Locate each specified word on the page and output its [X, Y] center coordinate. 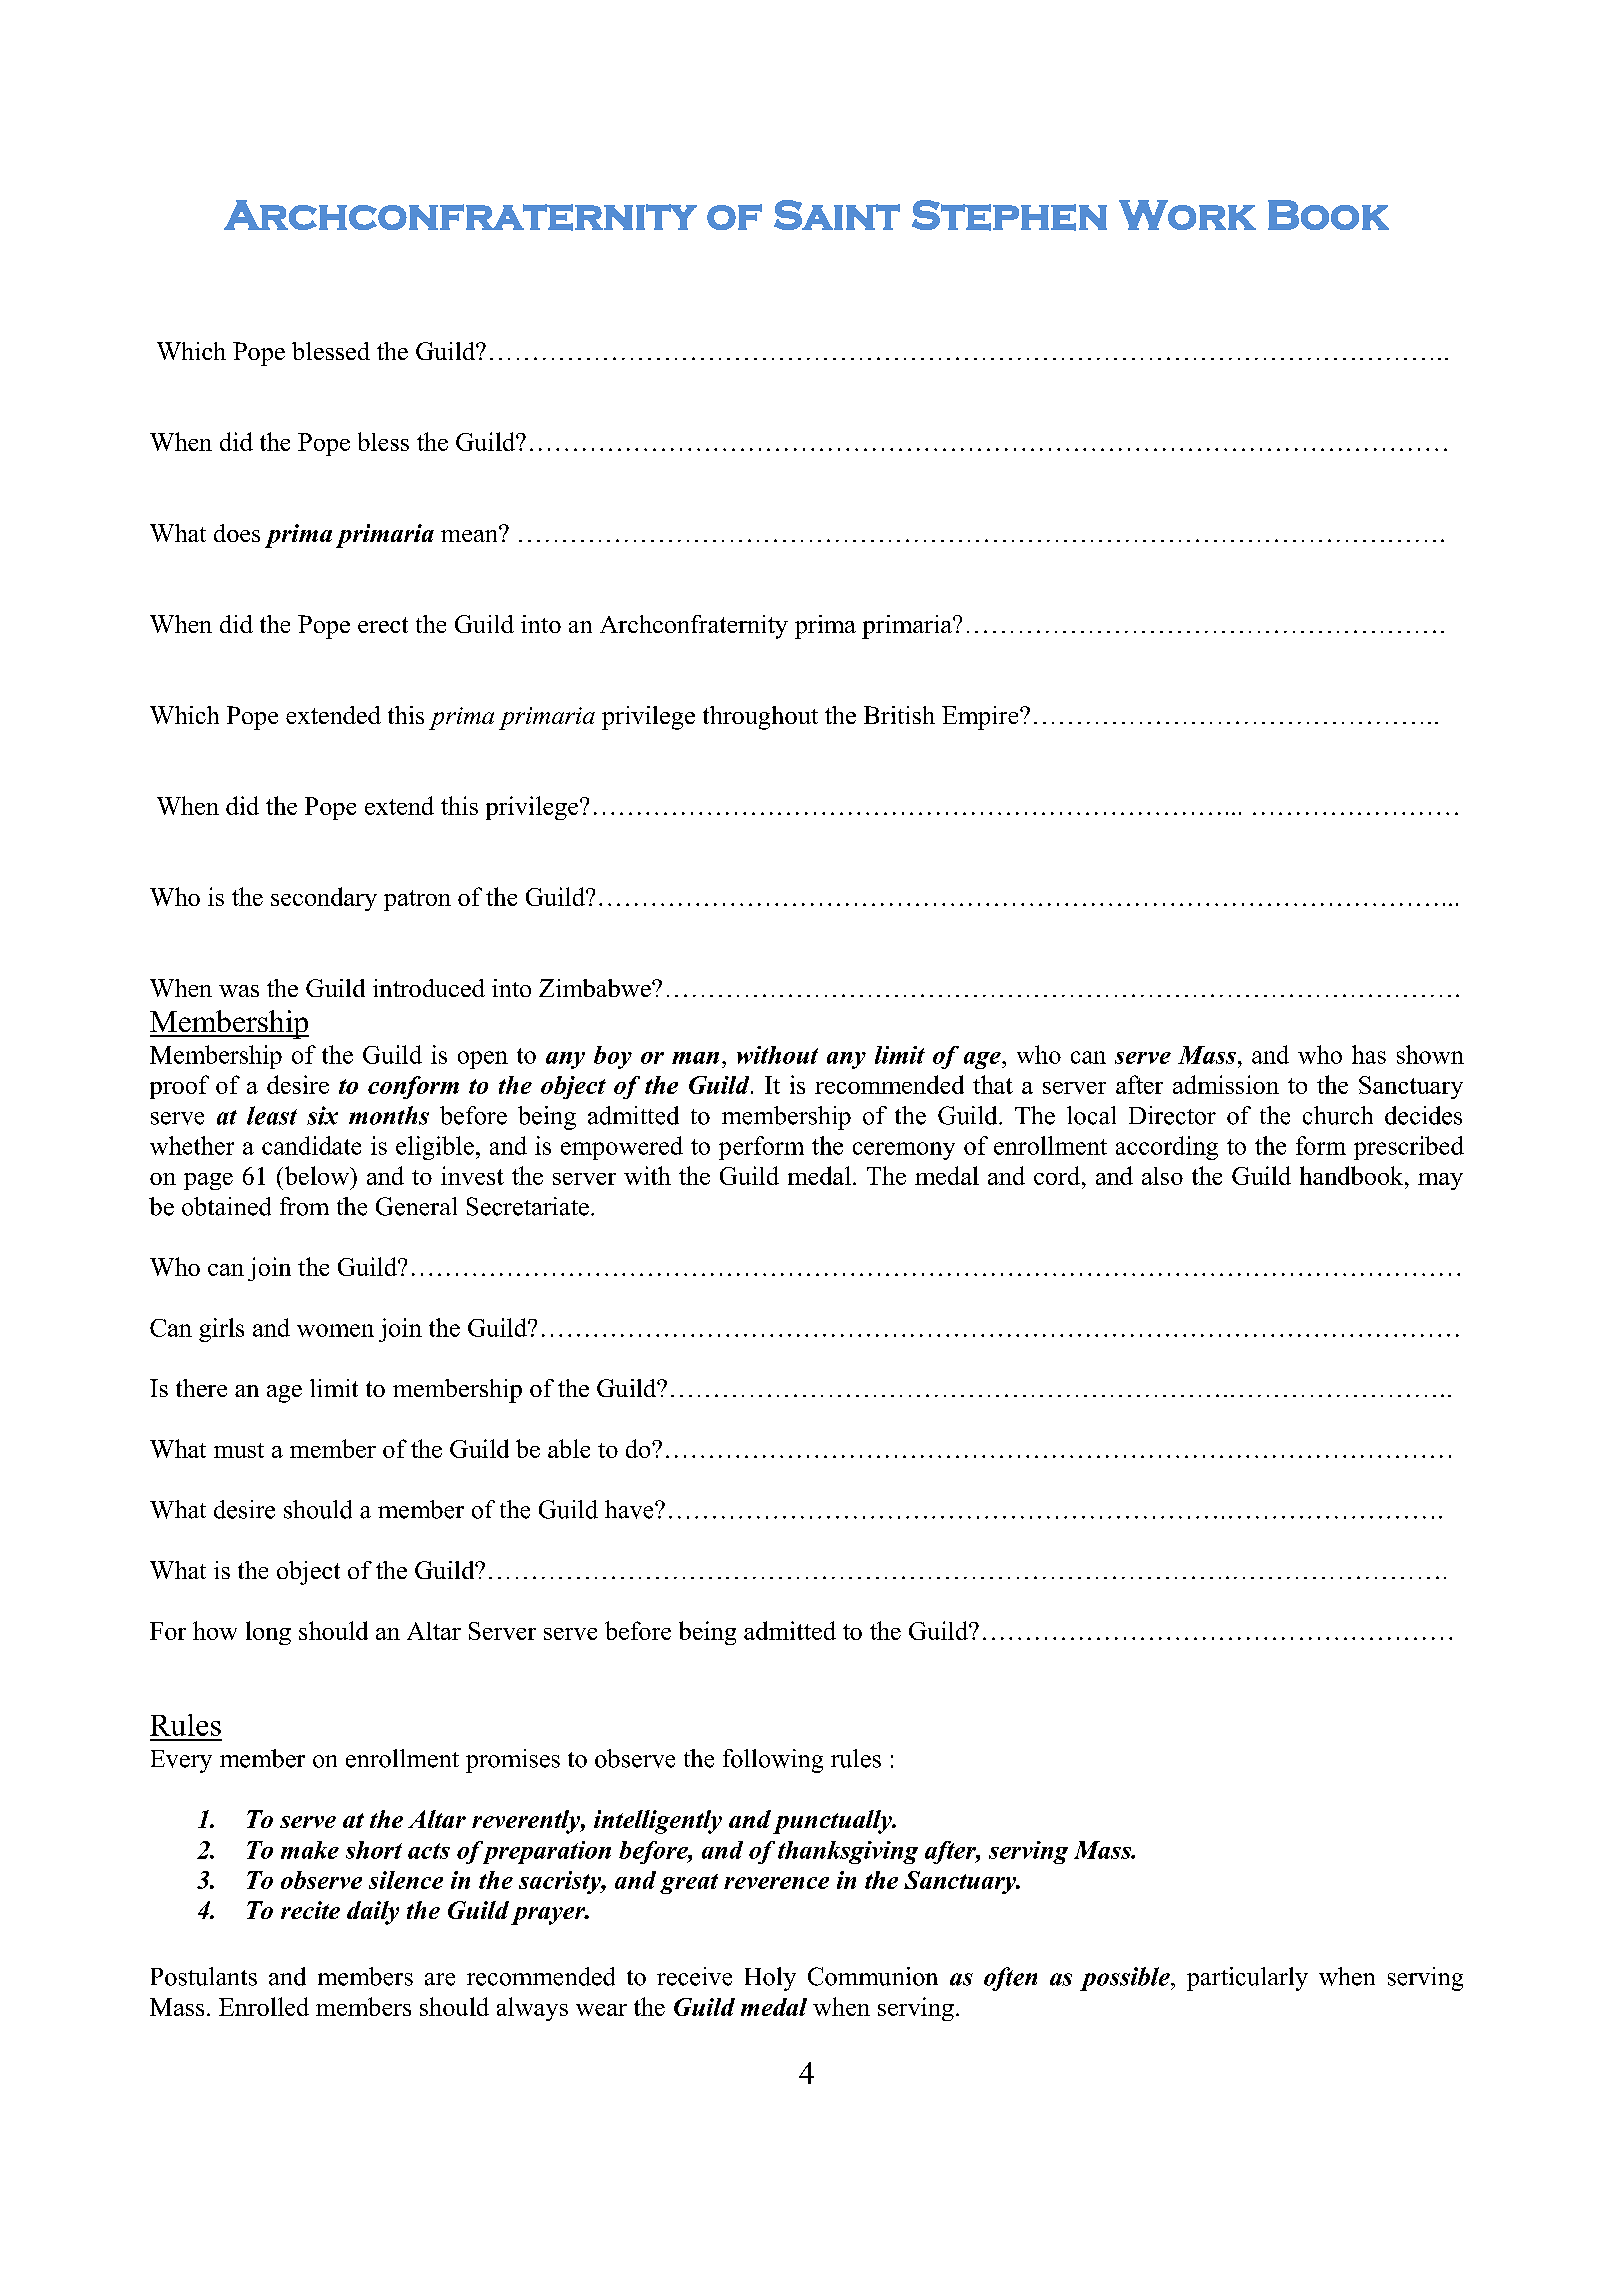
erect [383, 625]
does [237, 533]
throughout [760, 718]
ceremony [904, 1151]
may [1440, 1181]
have [630, 1509]
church [1338, 1115]
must [239, 1450]
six [322, 1115]
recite [310, 1910]
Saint [837, 215]
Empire [981, 718]
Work [1187, 215]
